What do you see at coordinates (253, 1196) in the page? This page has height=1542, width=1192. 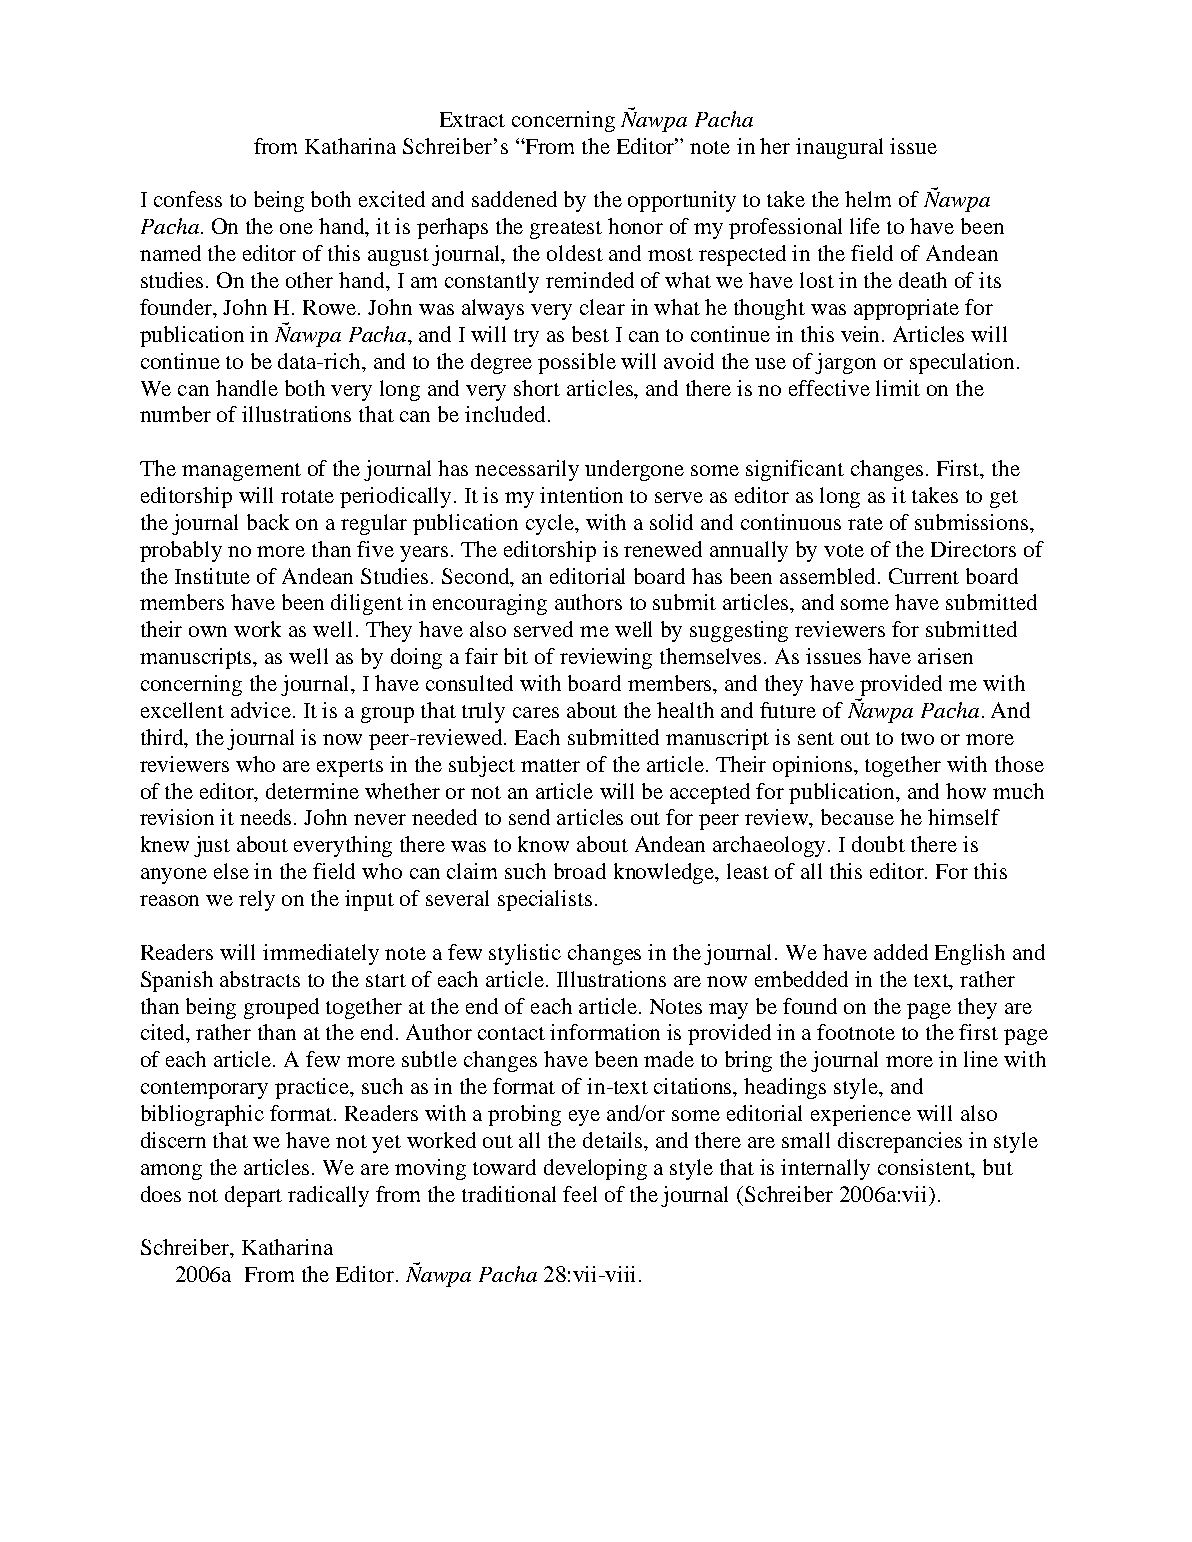 I see `depart` at bounding box center [253, 1196].
